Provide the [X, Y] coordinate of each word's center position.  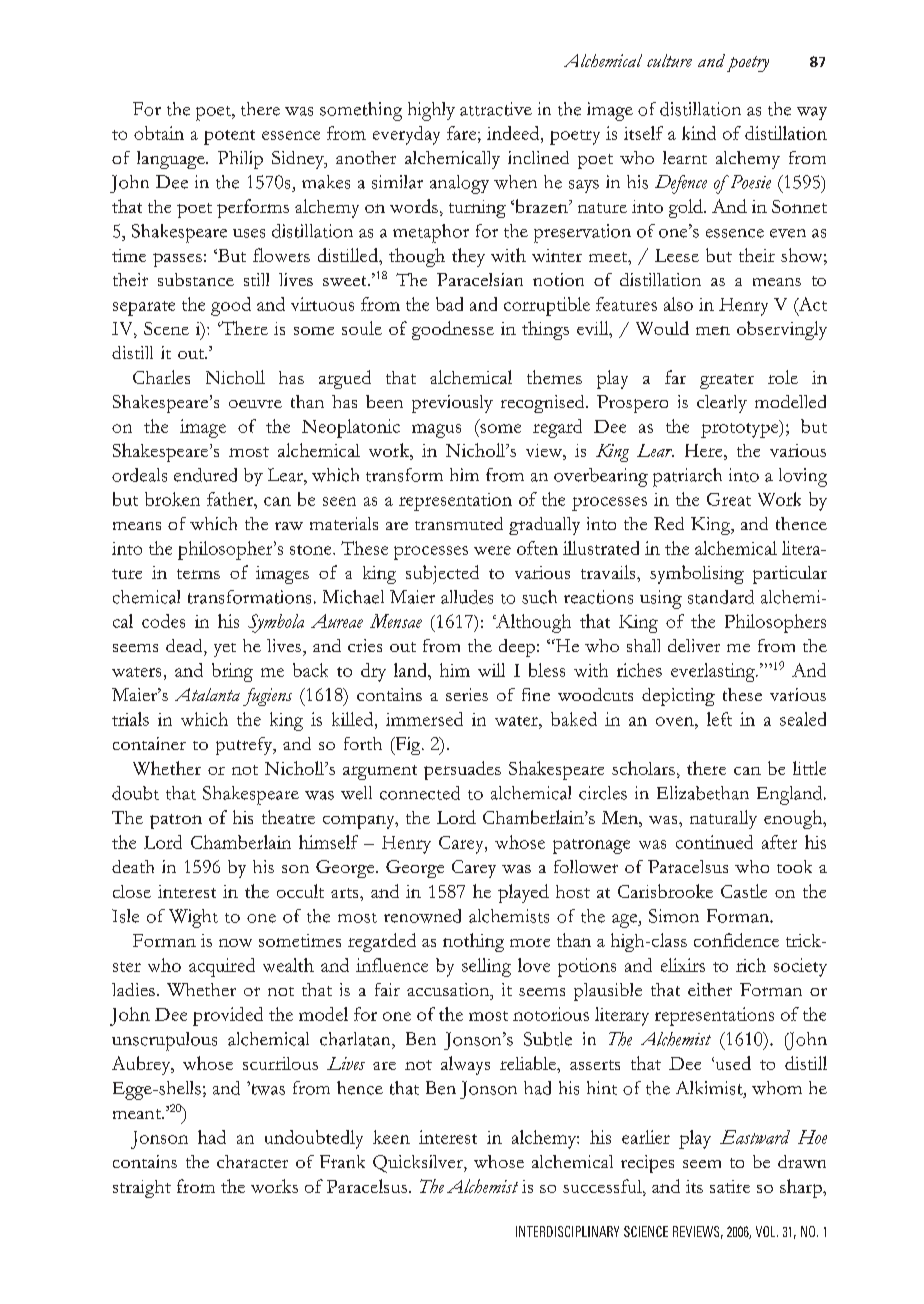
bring [232, 672]
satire [730, 1186]
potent [229, 137]
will [491, 670]
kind [699, 133]
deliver [694, 645]
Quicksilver [419, 1164]
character [252, 1161]
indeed [514, 133]
